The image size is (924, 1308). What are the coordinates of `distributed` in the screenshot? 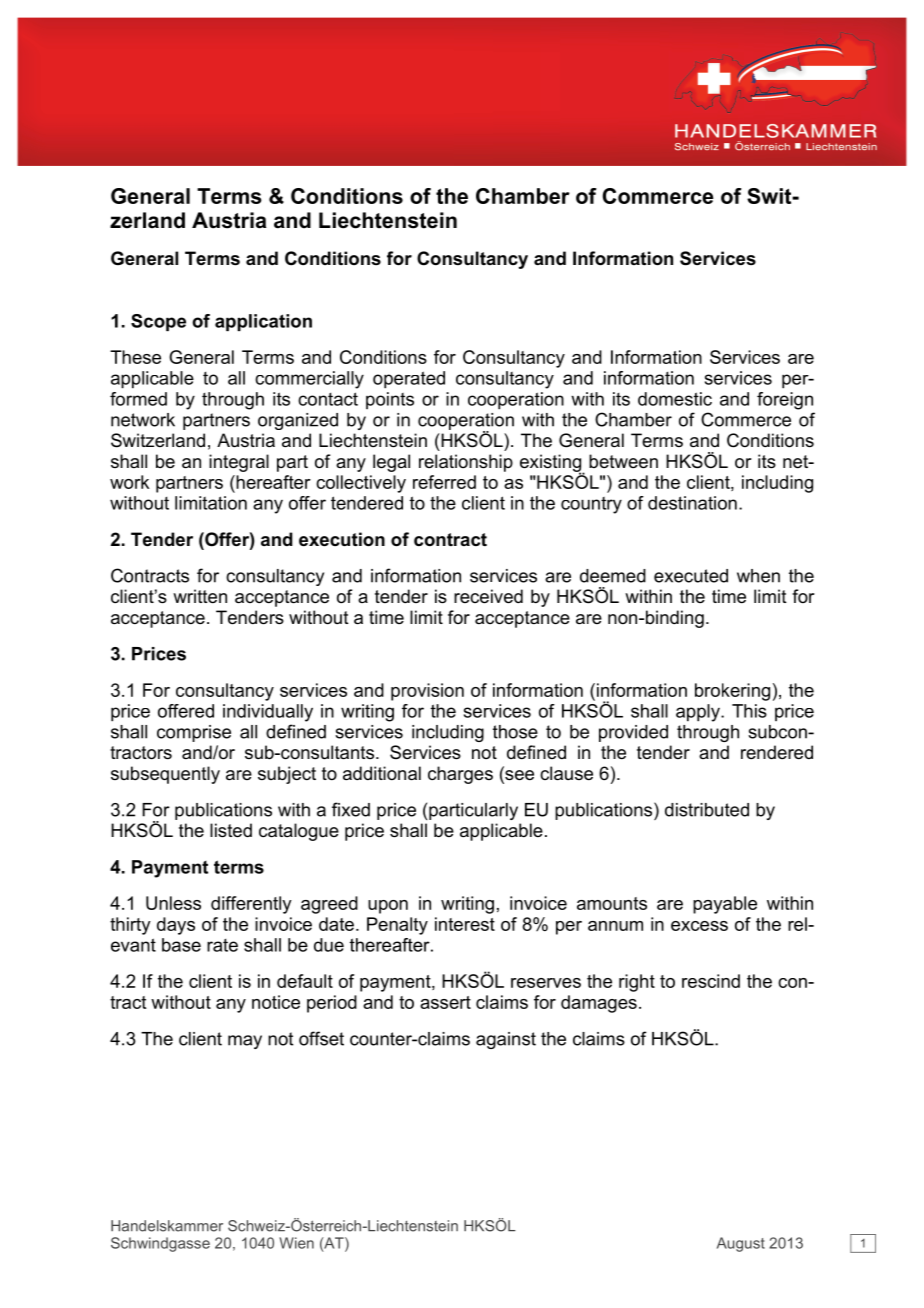 It's located at (707, 810).
